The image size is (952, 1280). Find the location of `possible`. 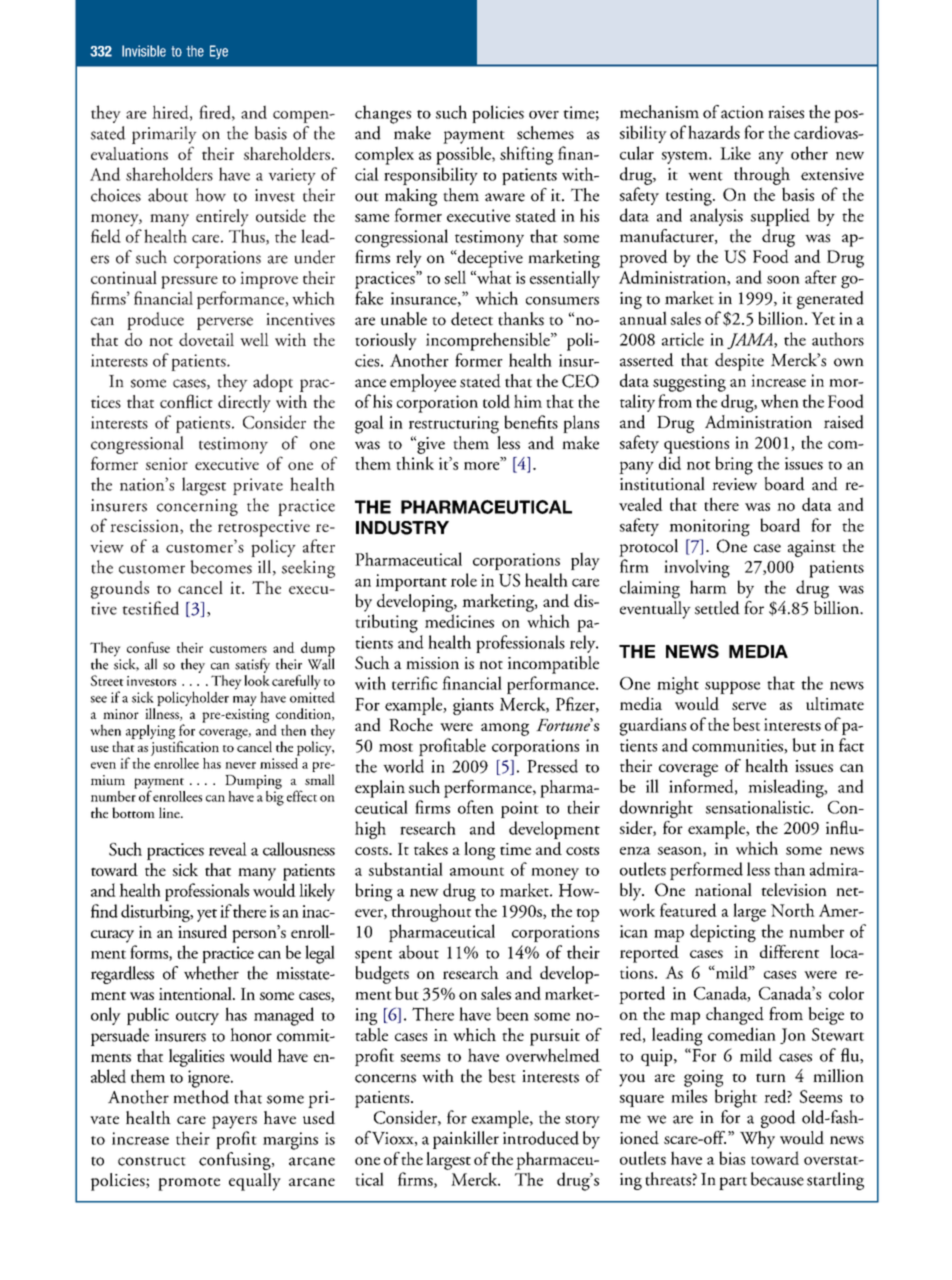

possible is located at coordinates (464, 155).
